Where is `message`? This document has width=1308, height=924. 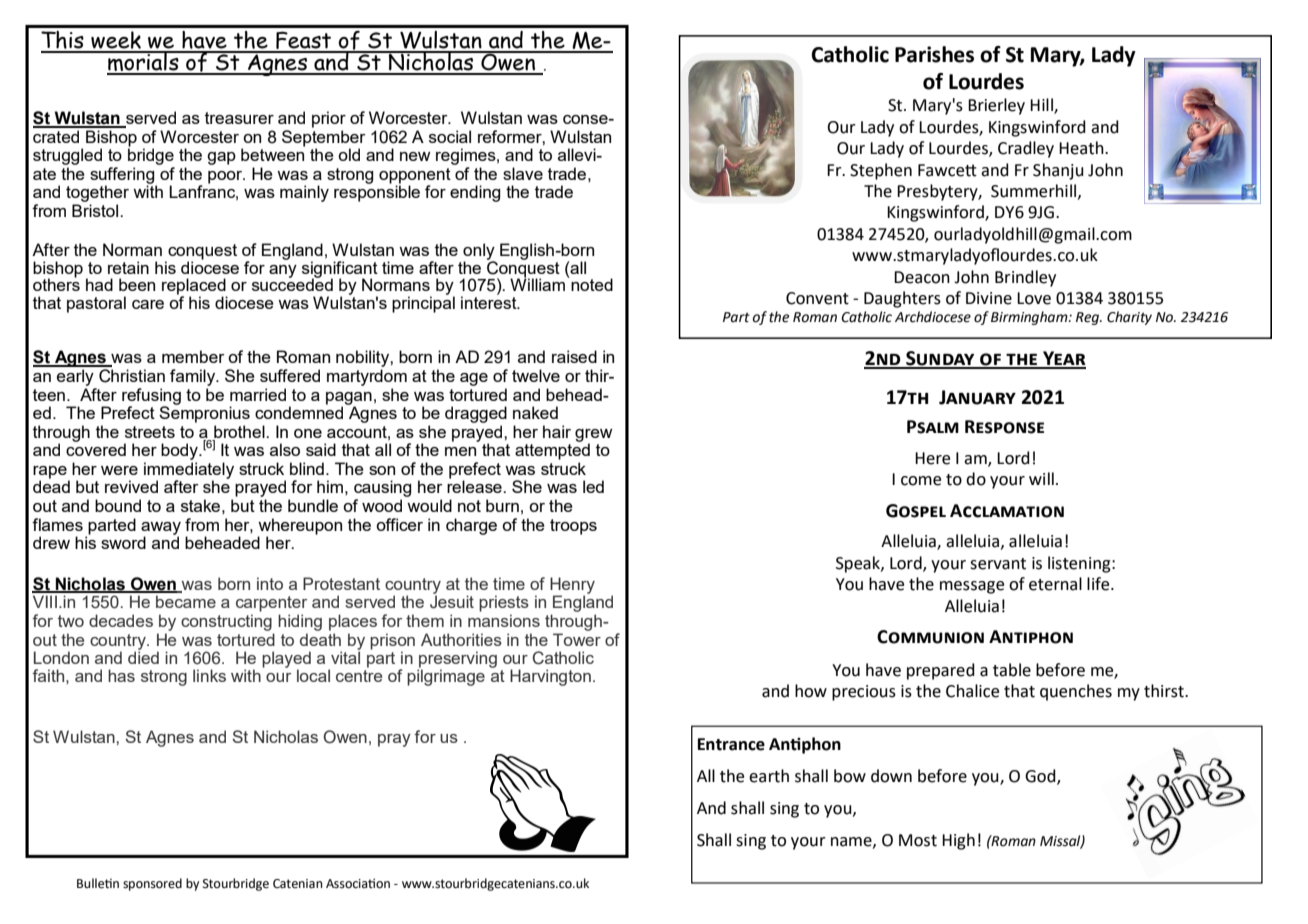 message is located at coordinates (972, 587).
